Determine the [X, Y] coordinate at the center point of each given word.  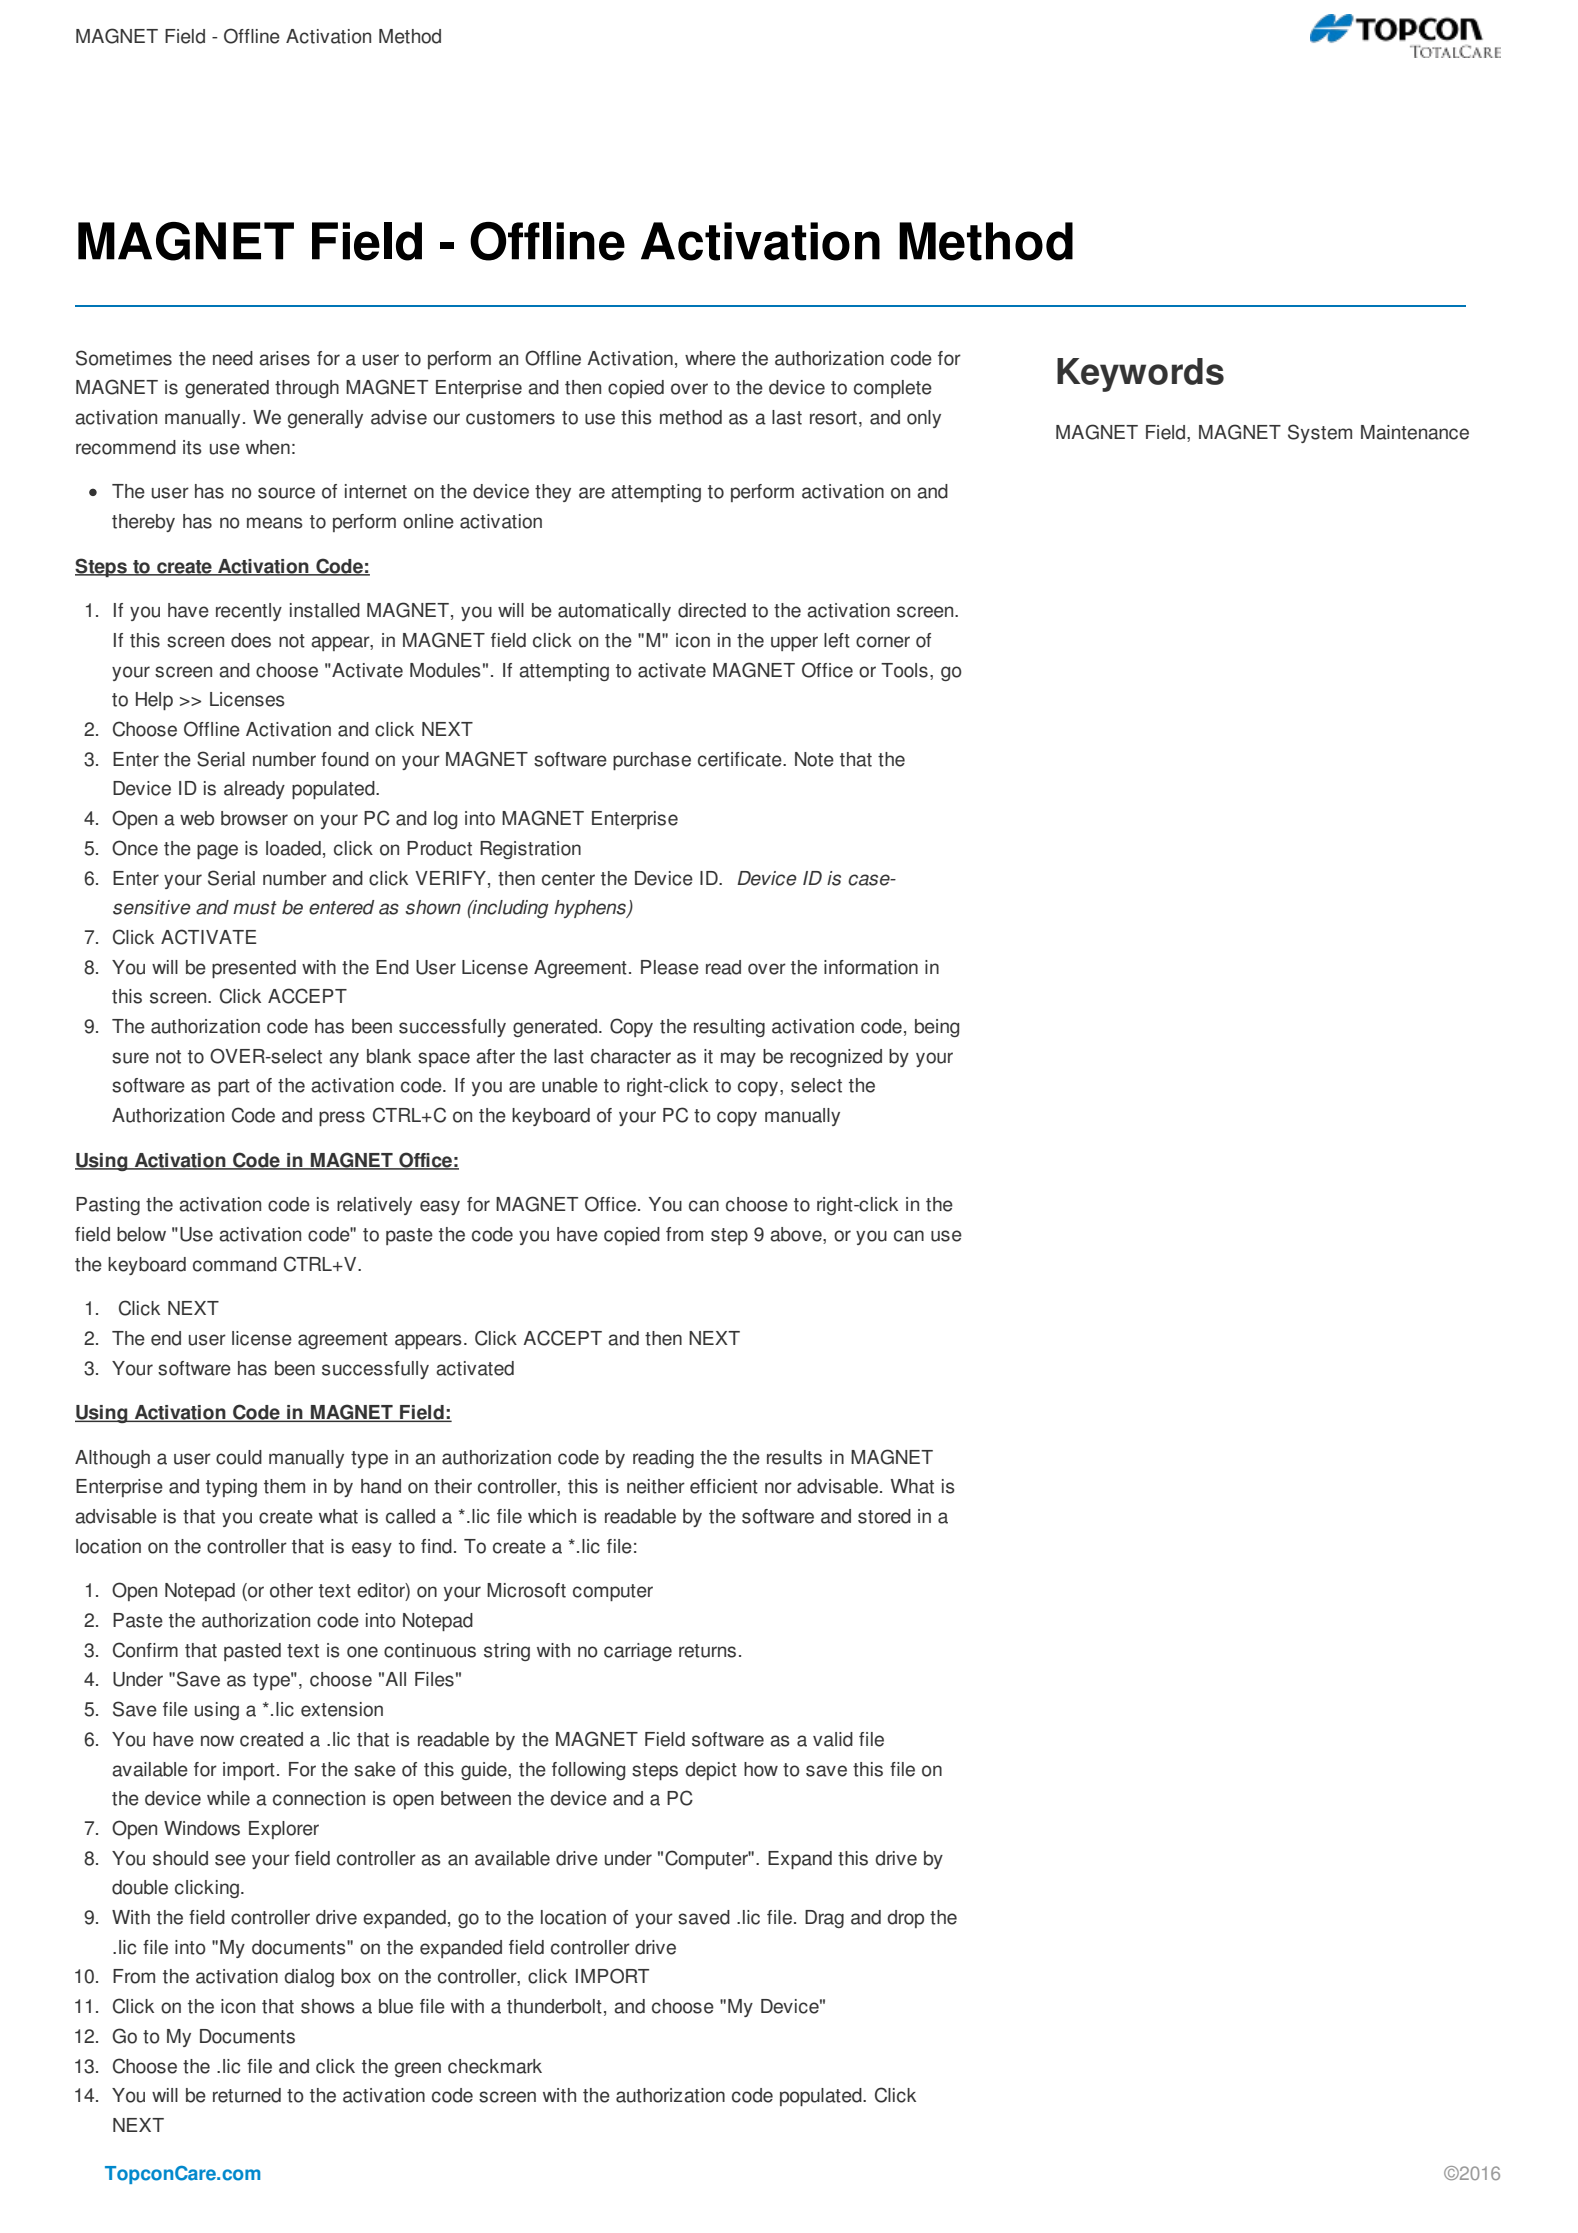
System [1320, 433]
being [937, 1028]
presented [254, 969]
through [307, 389]
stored [884, 1516]
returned [247, 2095]
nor [778, 1488]
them [284, 1486]
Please [670, 967]
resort [833, 418]
